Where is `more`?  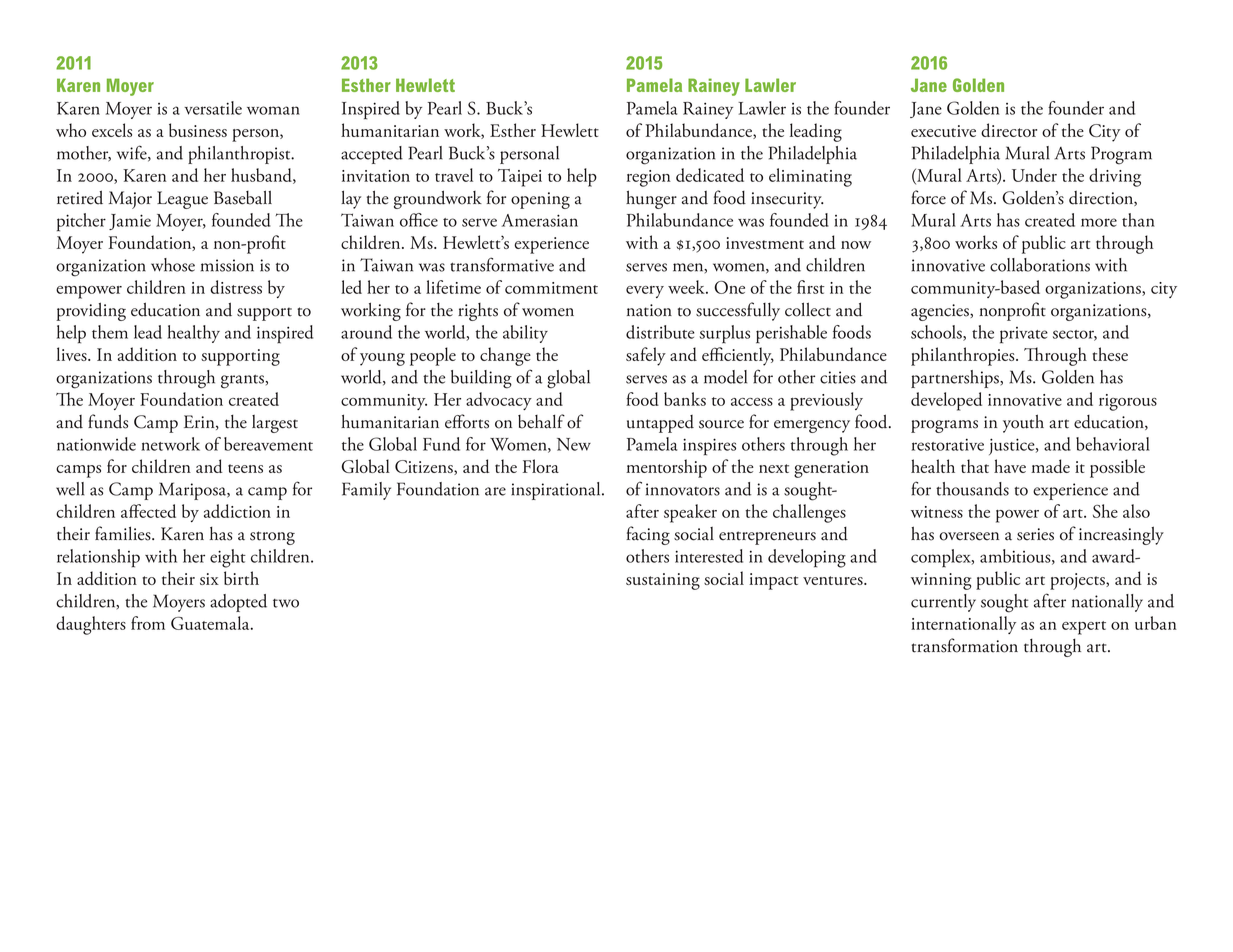
more is located at coordinates (1099, 222).
